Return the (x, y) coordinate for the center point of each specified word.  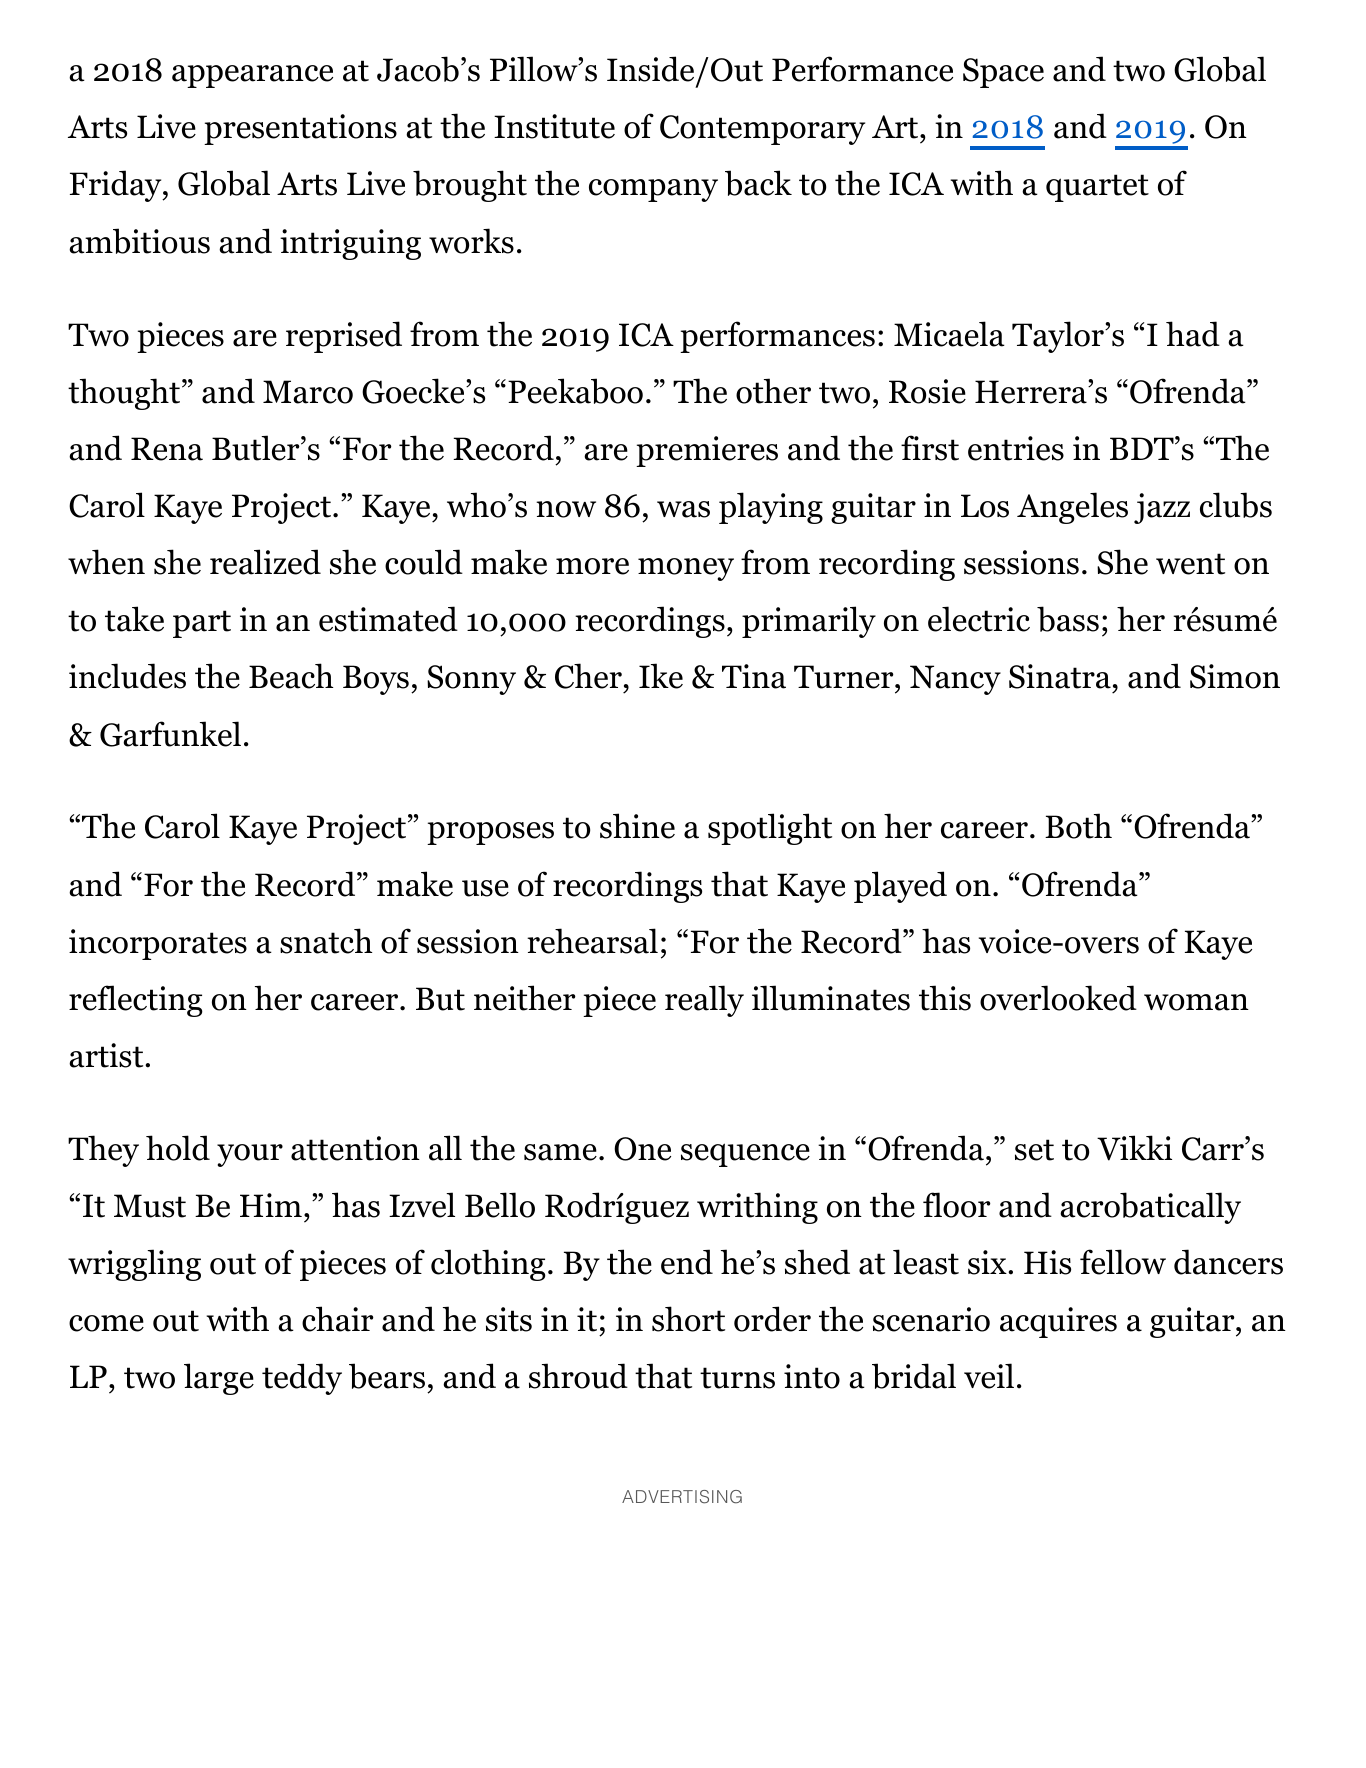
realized (265, 562)
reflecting (136, 1001)
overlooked (1058, 998)
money (686, 569)
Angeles (1072, 508)
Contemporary (762, 130)
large (219, 1379)
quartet (1097, 188)
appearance (252, 76)
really (704, 1001)
